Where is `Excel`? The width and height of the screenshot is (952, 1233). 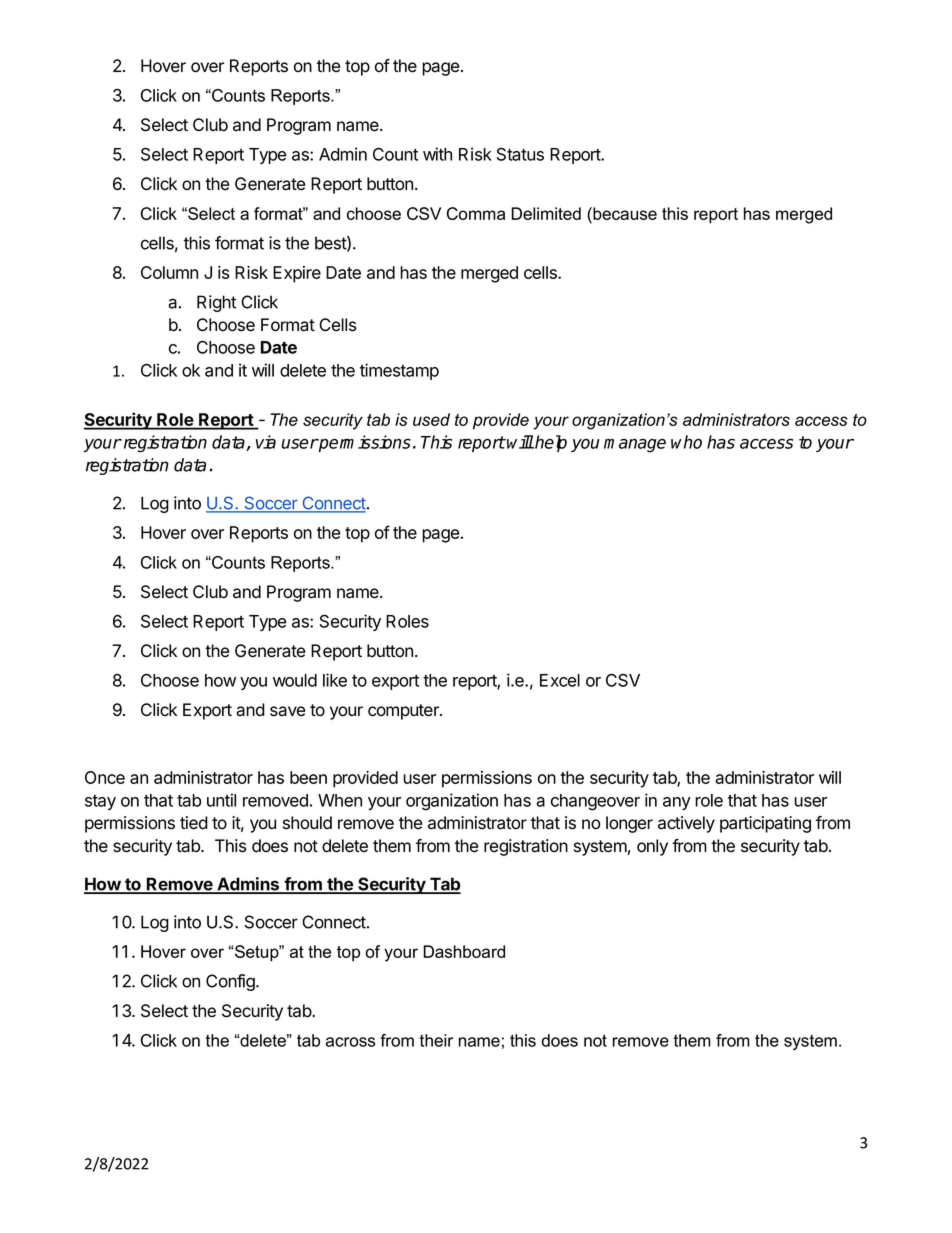
Excel is located at coordinates (560, 680).
